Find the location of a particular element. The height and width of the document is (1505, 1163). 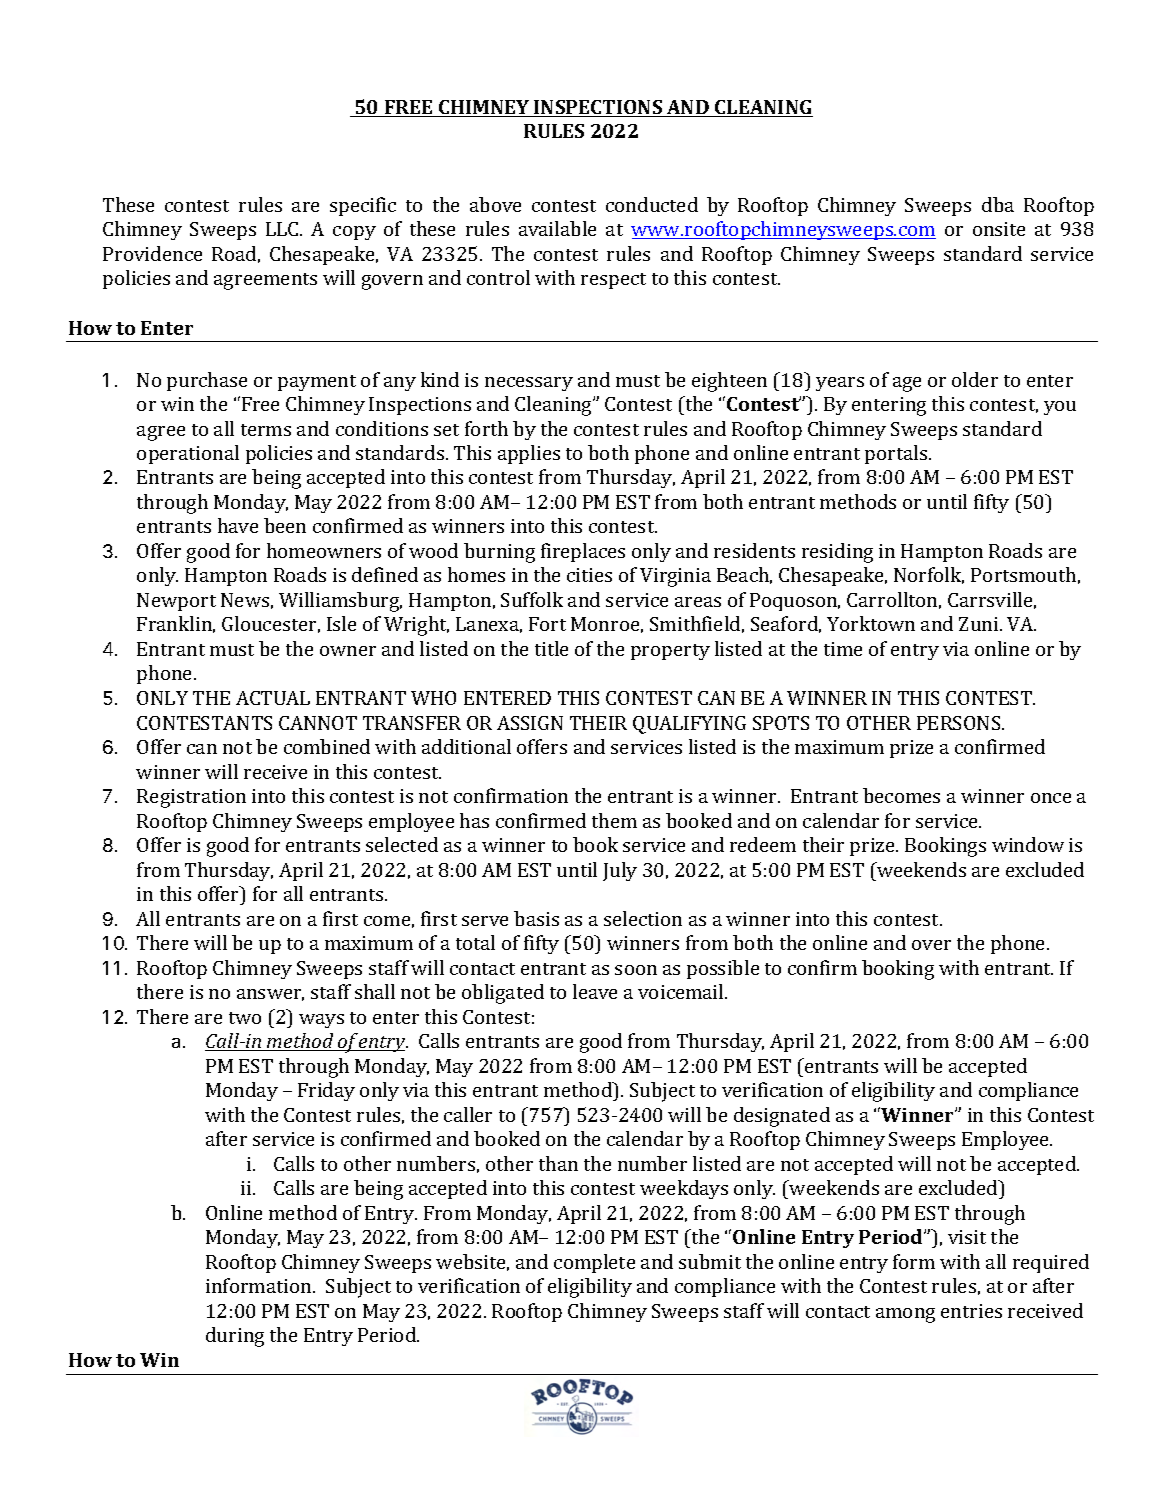

complete is located at coordinates (594, 1263).
